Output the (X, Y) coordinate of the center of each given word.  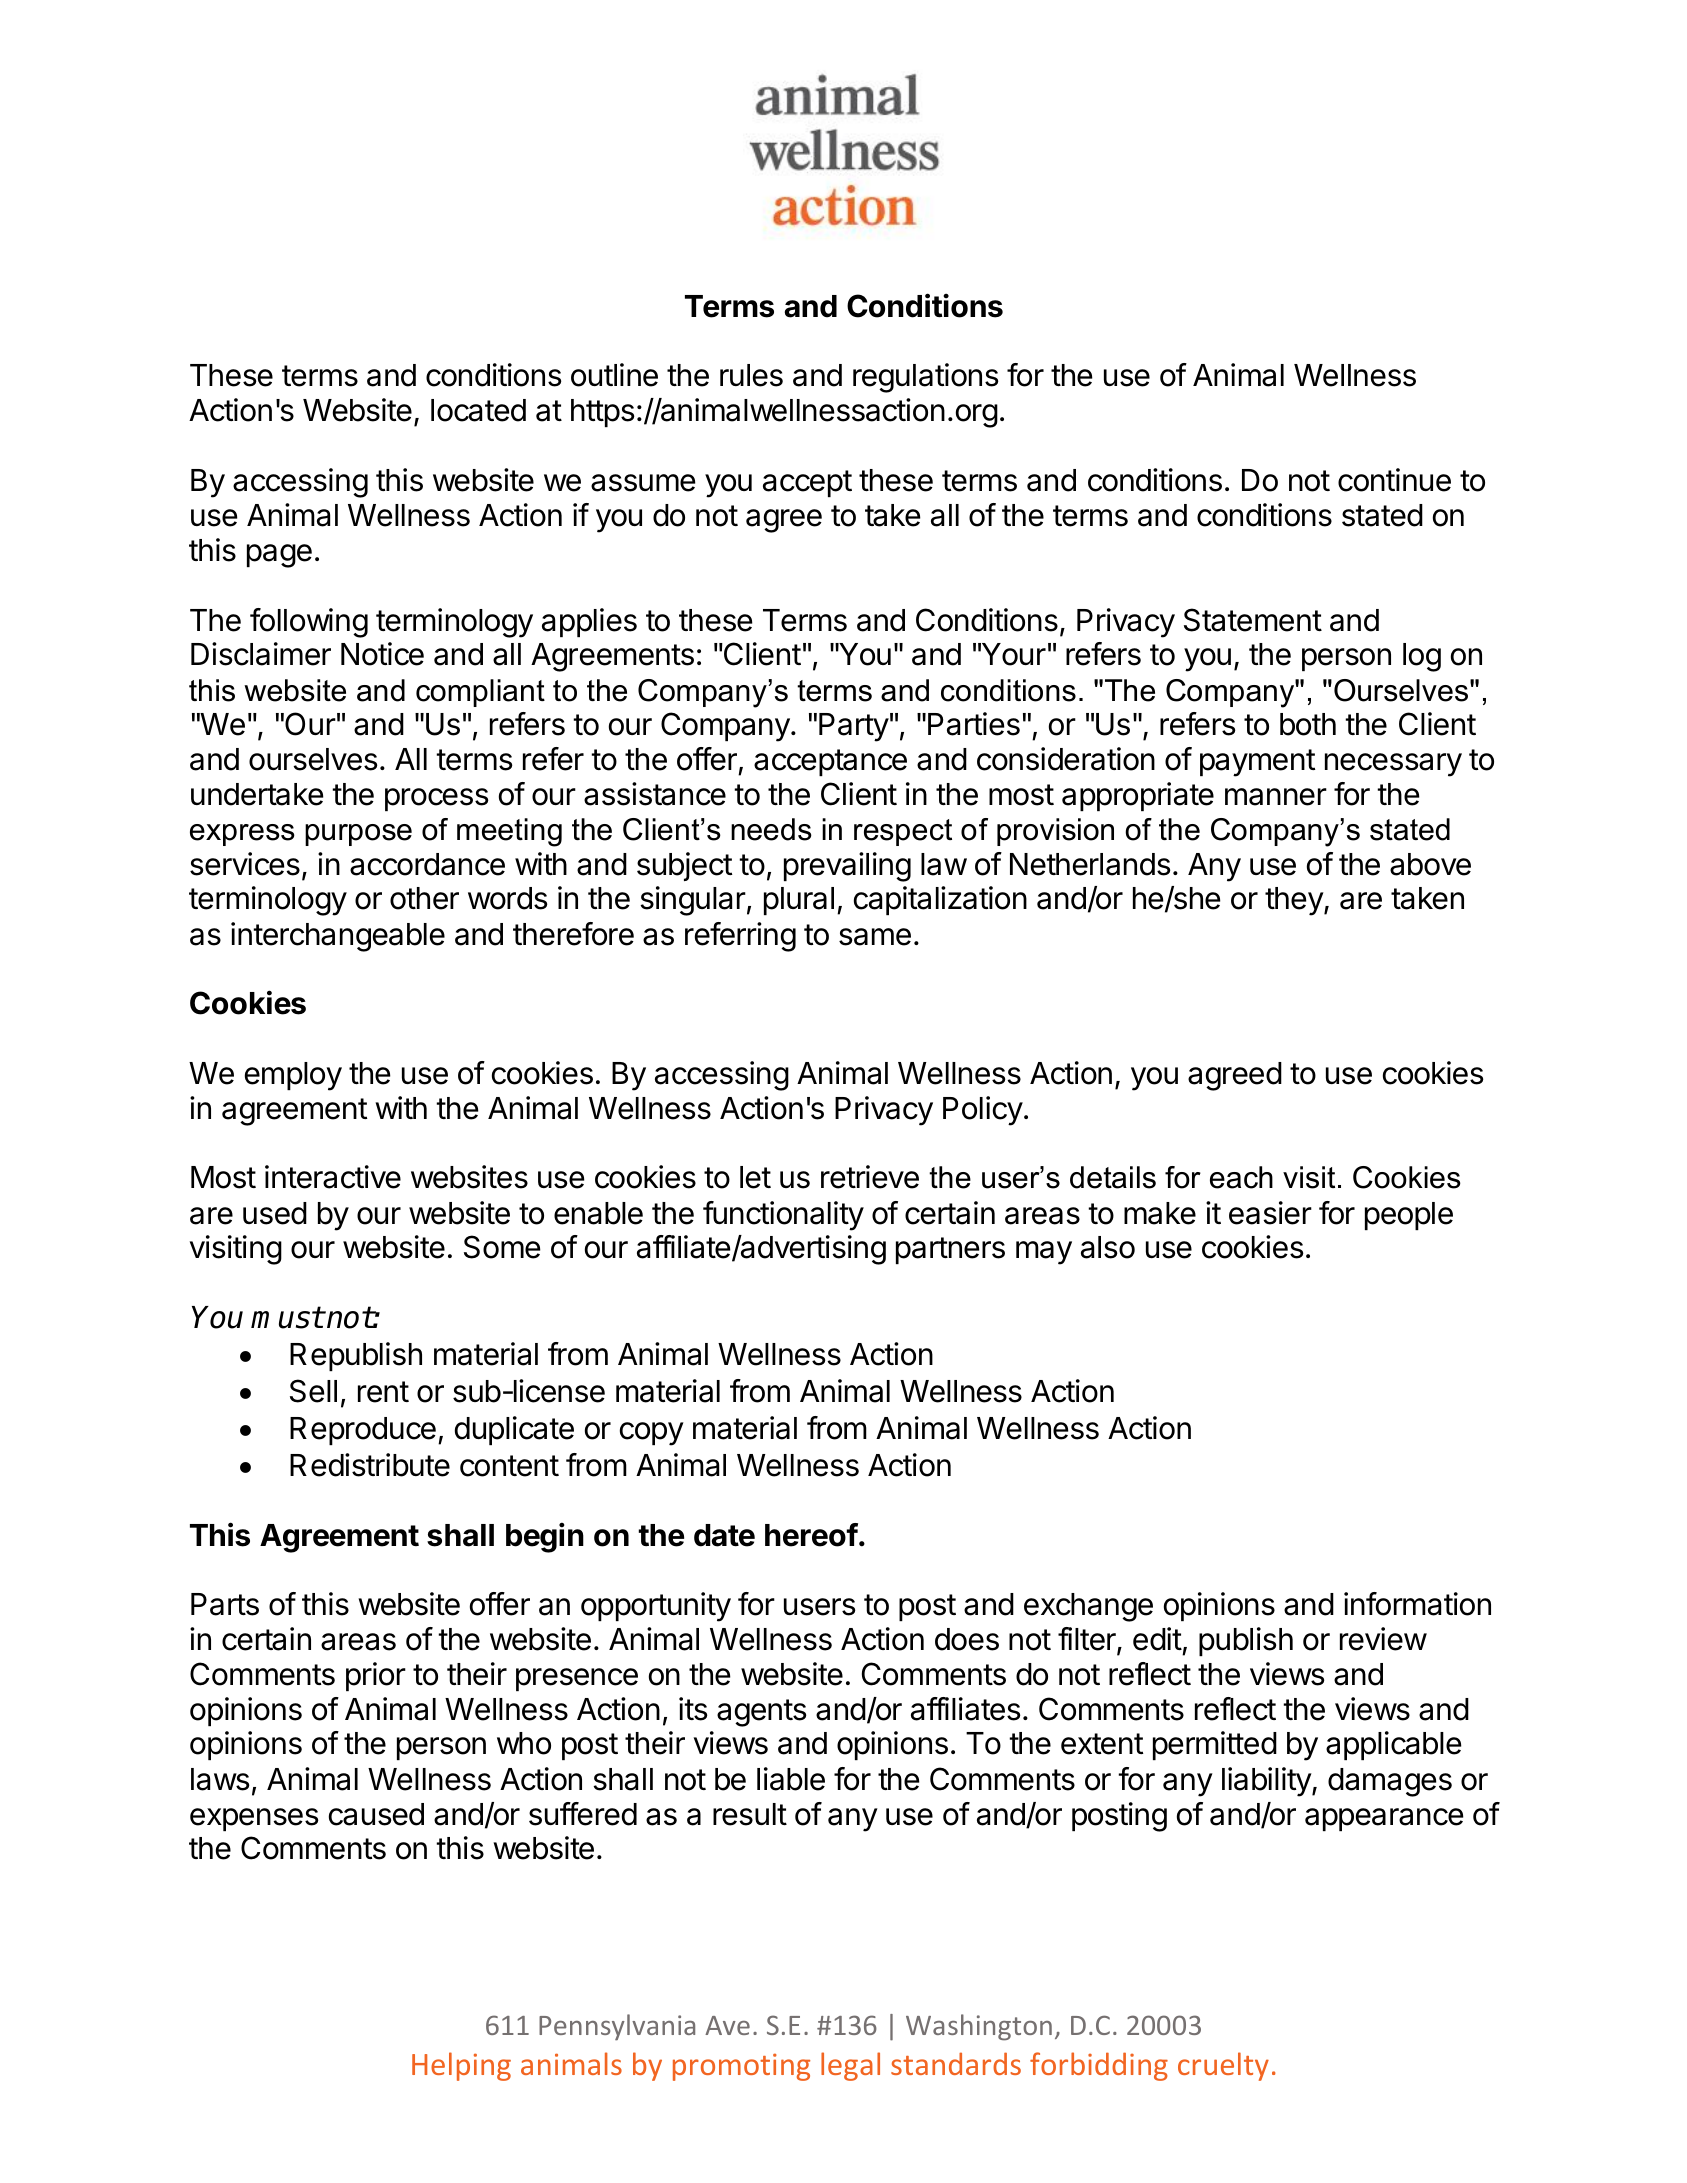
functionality (783, 1216)
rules (751, 375)
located (478, 410)
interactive (333, 1177)
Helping (461, 2066)
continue (1394, 480)
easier (1270, 1213)
